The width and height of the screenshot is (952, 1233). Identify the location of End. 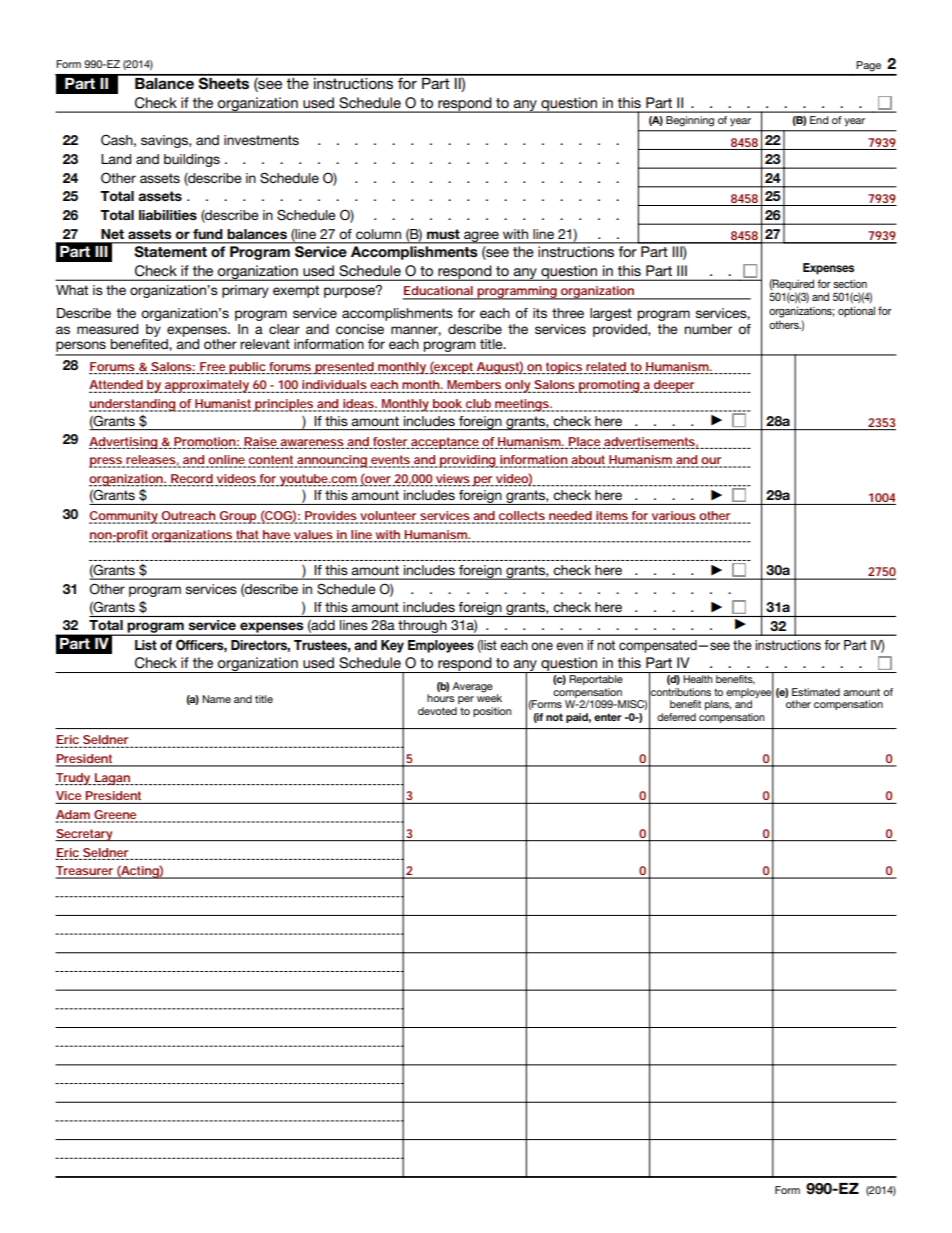
(819, 120).
